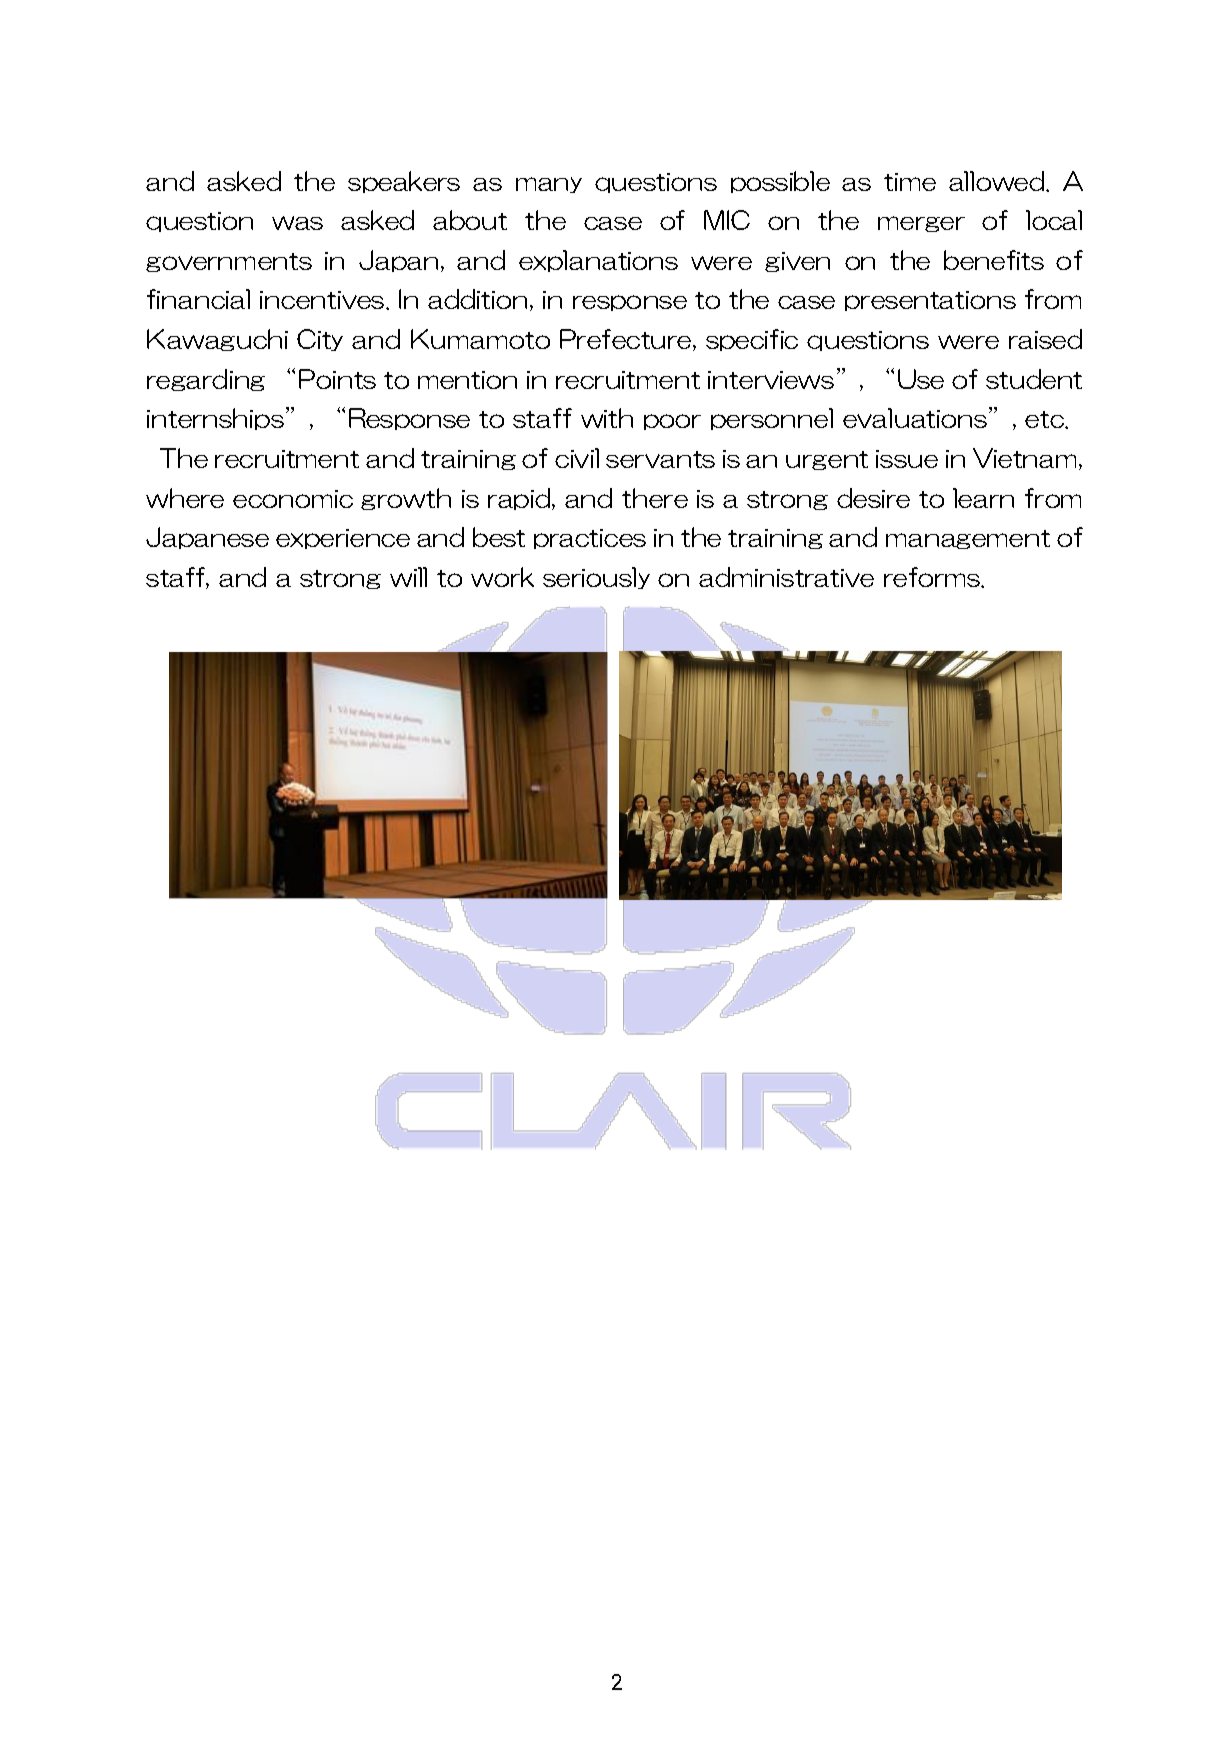 The width and height of the screenshot is (1231, 1741). I want to click on City, so click(320, 340).
